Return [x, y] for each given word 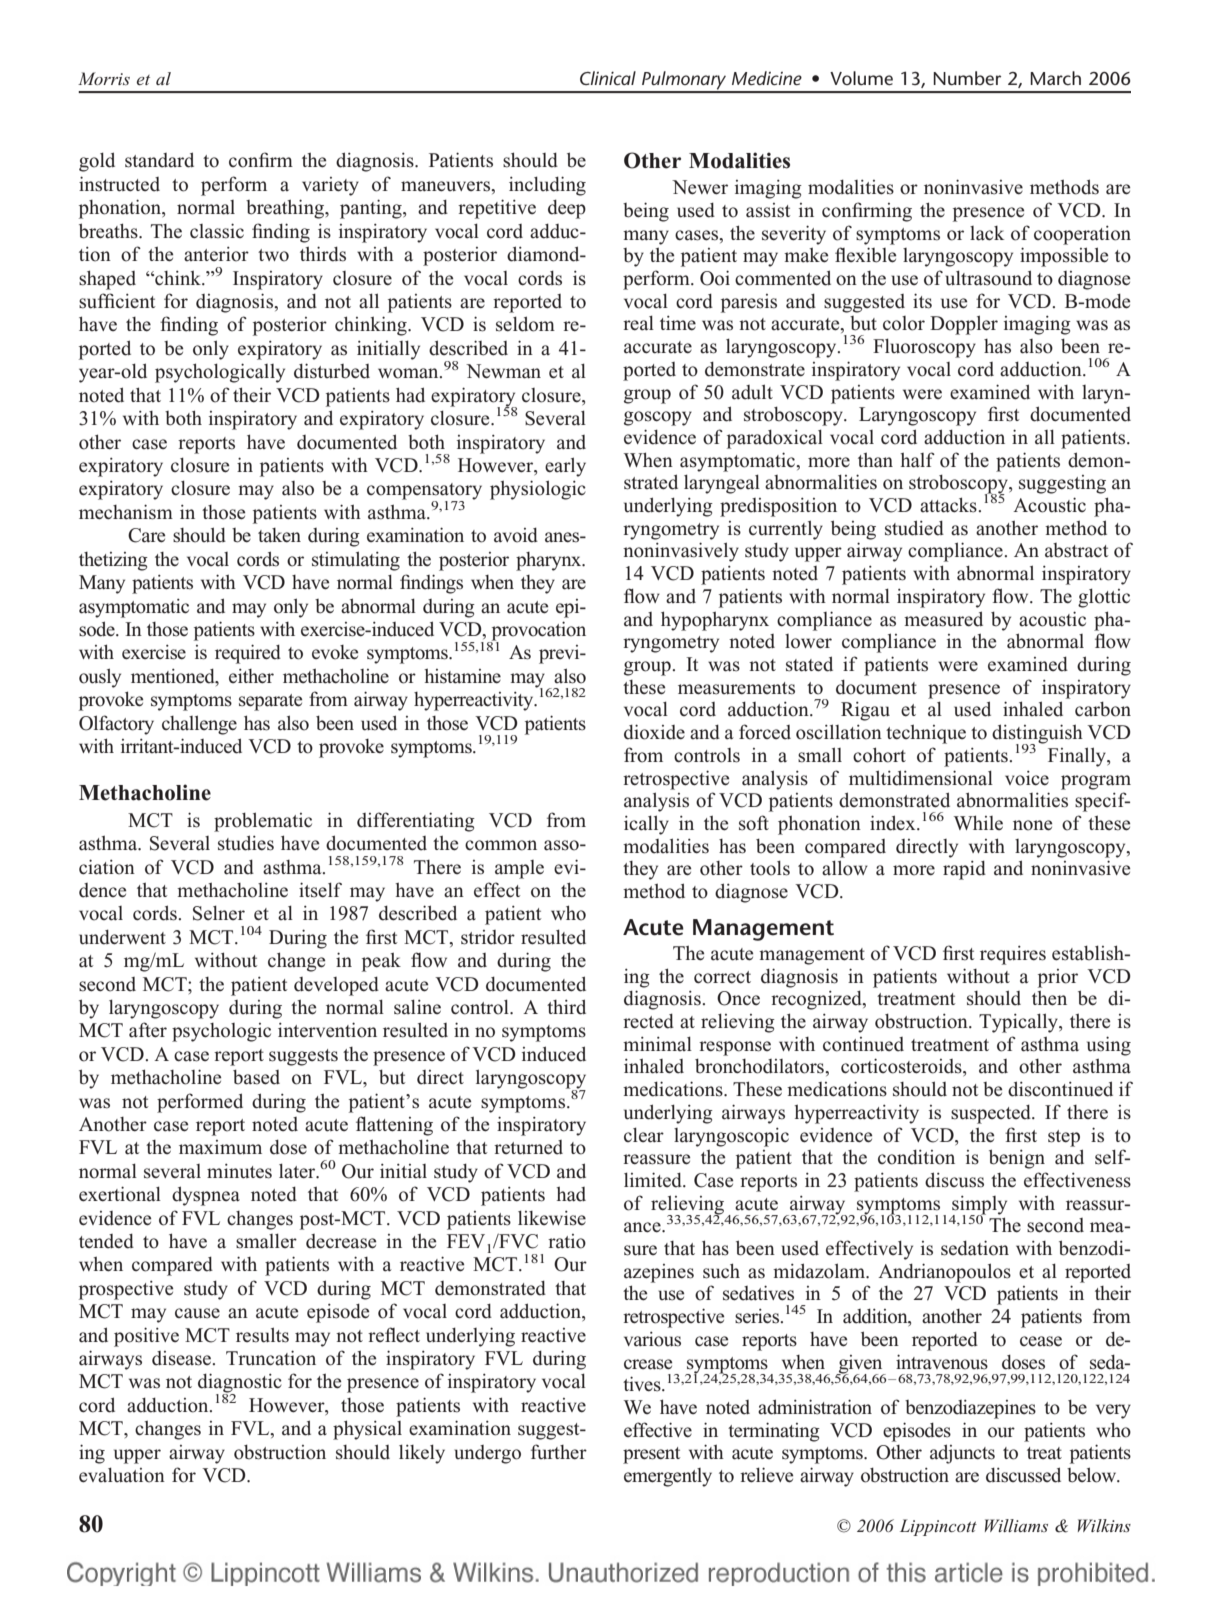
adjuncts [962, 1454]
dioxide [654, 732]
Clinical [608, 78]
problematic [263, 822]
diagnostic [240, 1384]
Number [967, 78]
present [651, 1455]
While [978, 822]
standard [159, 160]
